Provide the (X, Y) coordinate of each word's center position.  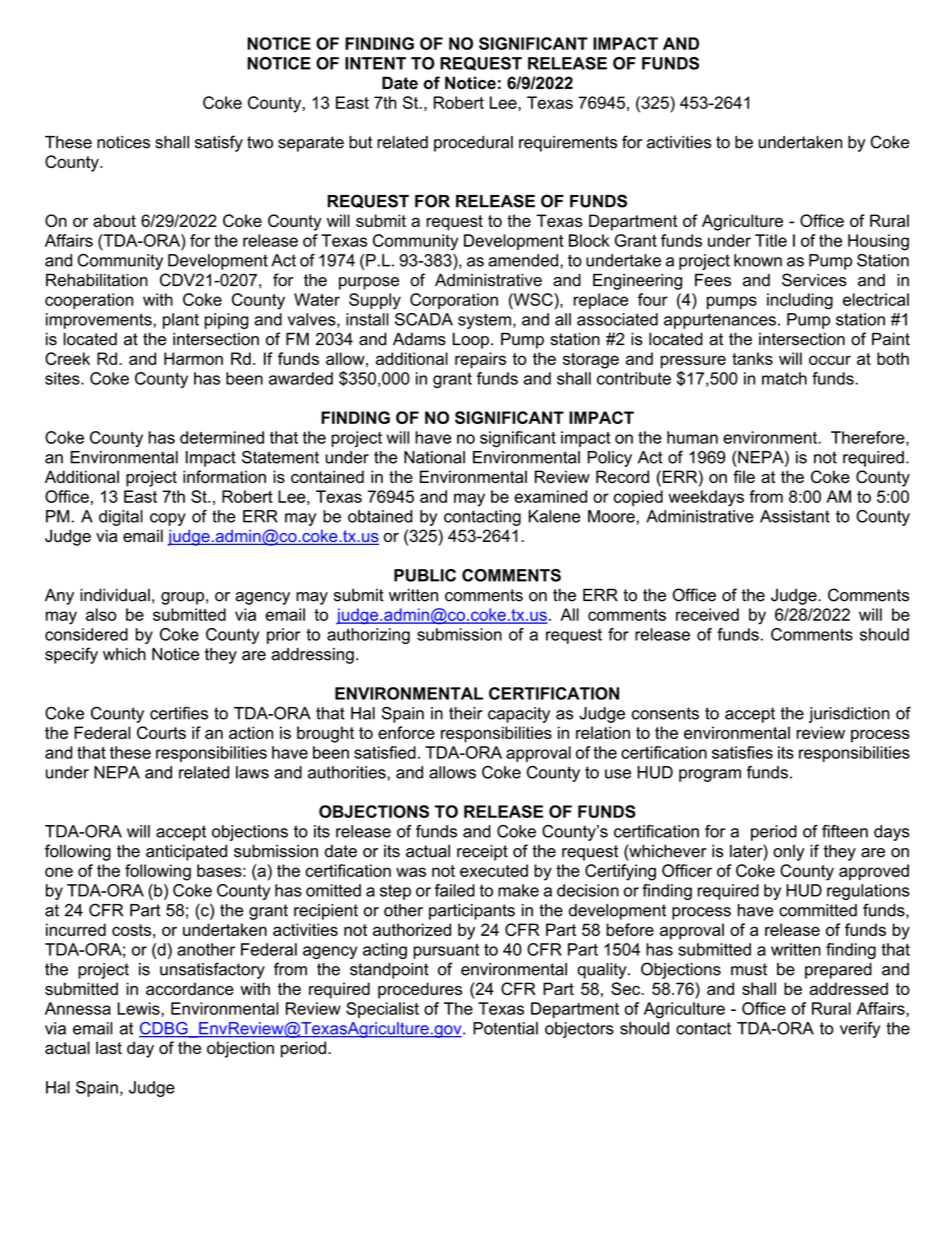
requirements (568, 144)
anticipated (186, 852)
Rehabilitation (97, 280)
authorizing (368, 636)
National (434, 457)
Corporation (454, 301)
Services (814, 280)
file (744, 476)
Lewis (139, 1008)
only (789, 853)
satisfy (219, 143)
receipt (482, 852)
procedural (473, 144)
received (707, 614)
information (224, 476)
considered (86, 634)
